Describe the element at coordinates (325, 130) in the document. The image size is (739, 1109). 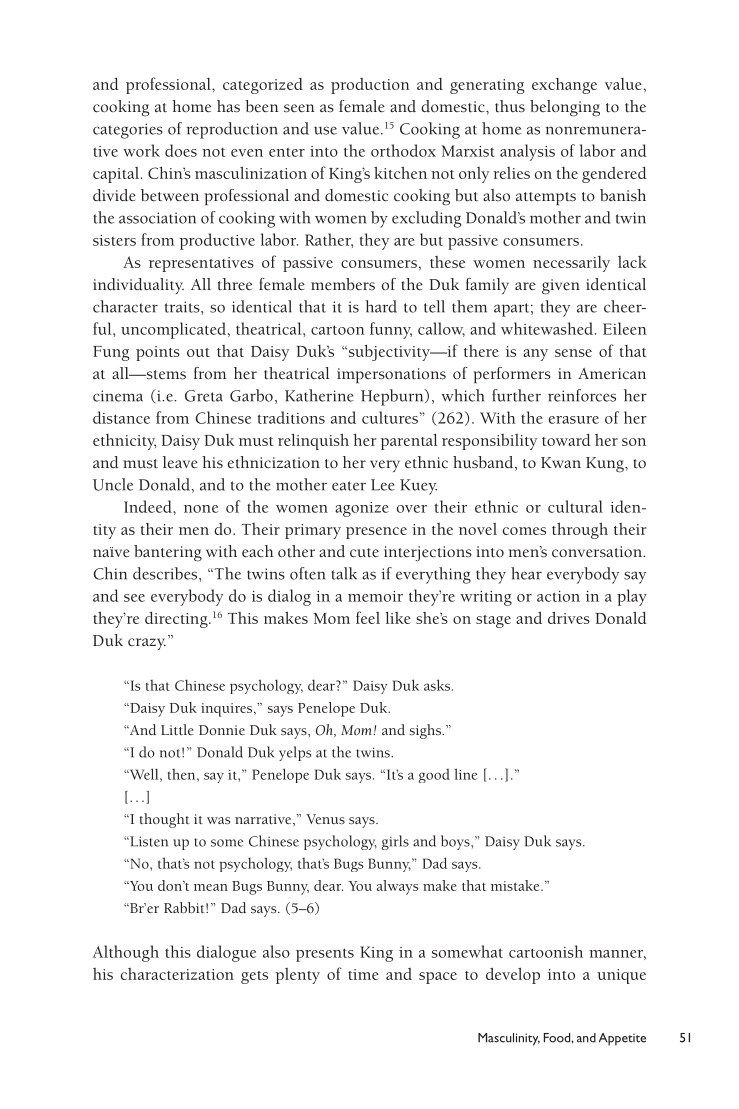
I see `use` at that location.
